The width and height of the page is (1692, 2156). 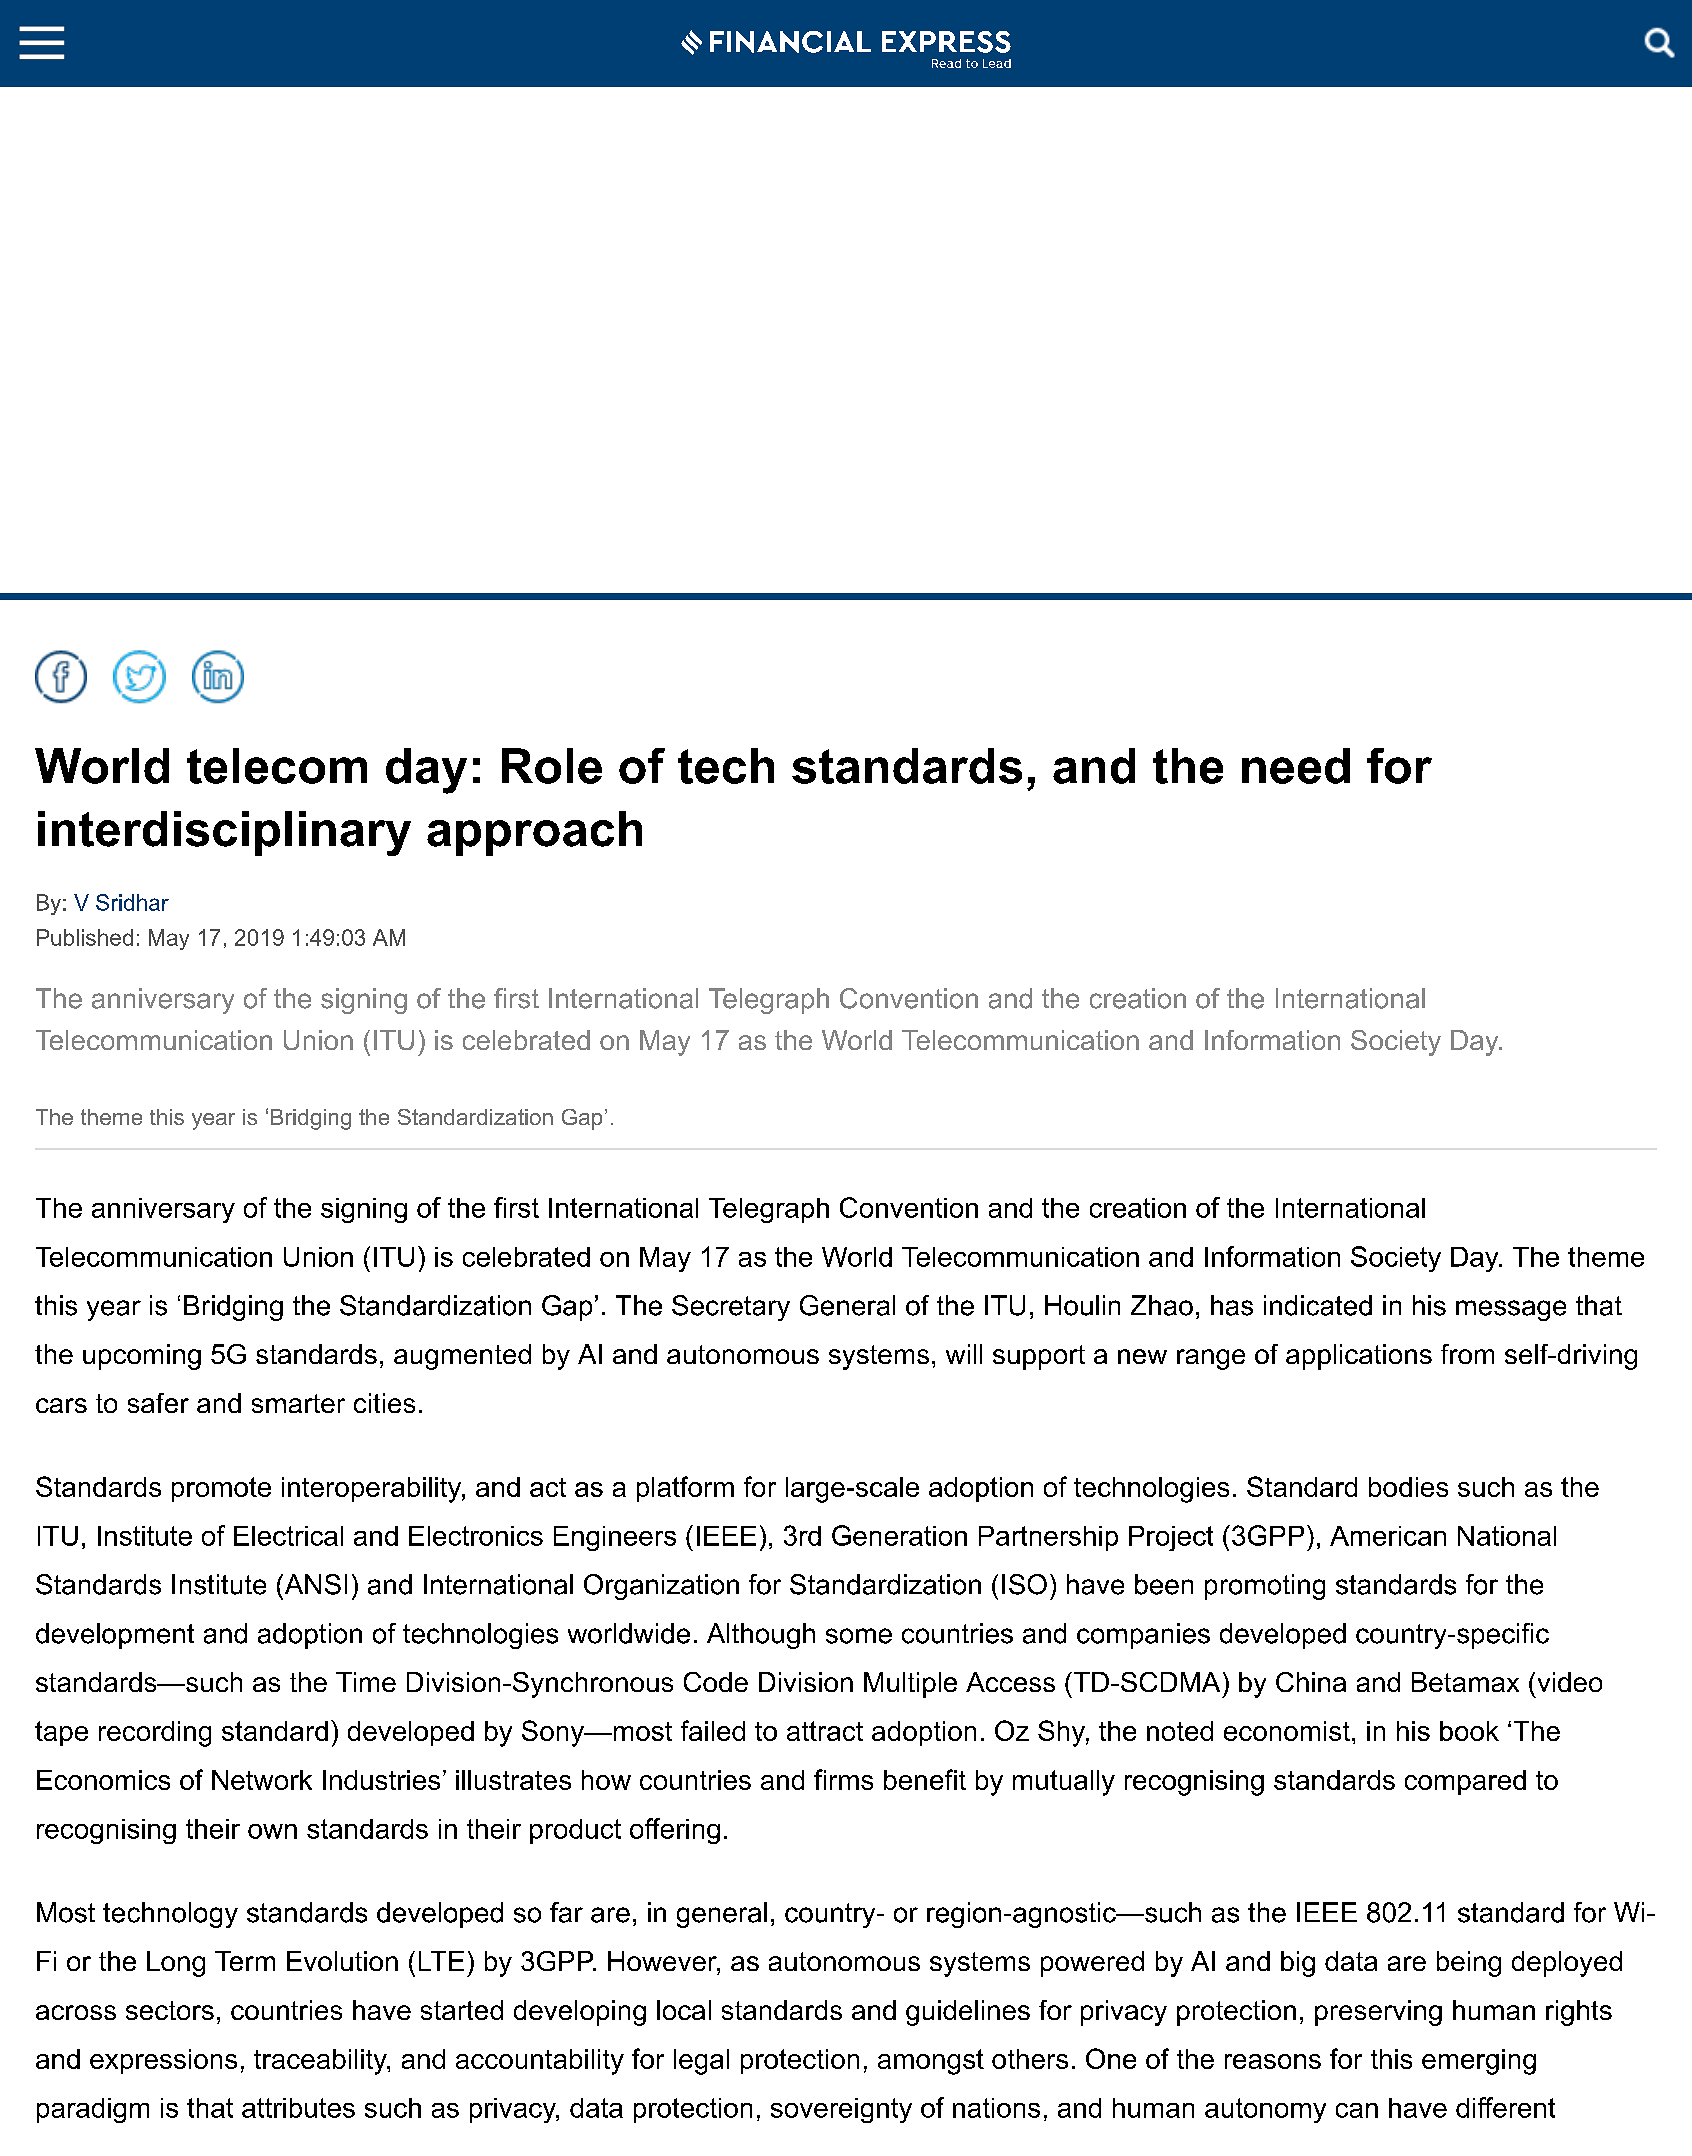 What do you see at coordinates (552, 766) in the page?
I see `Role` at bounding box center [552, 766].
